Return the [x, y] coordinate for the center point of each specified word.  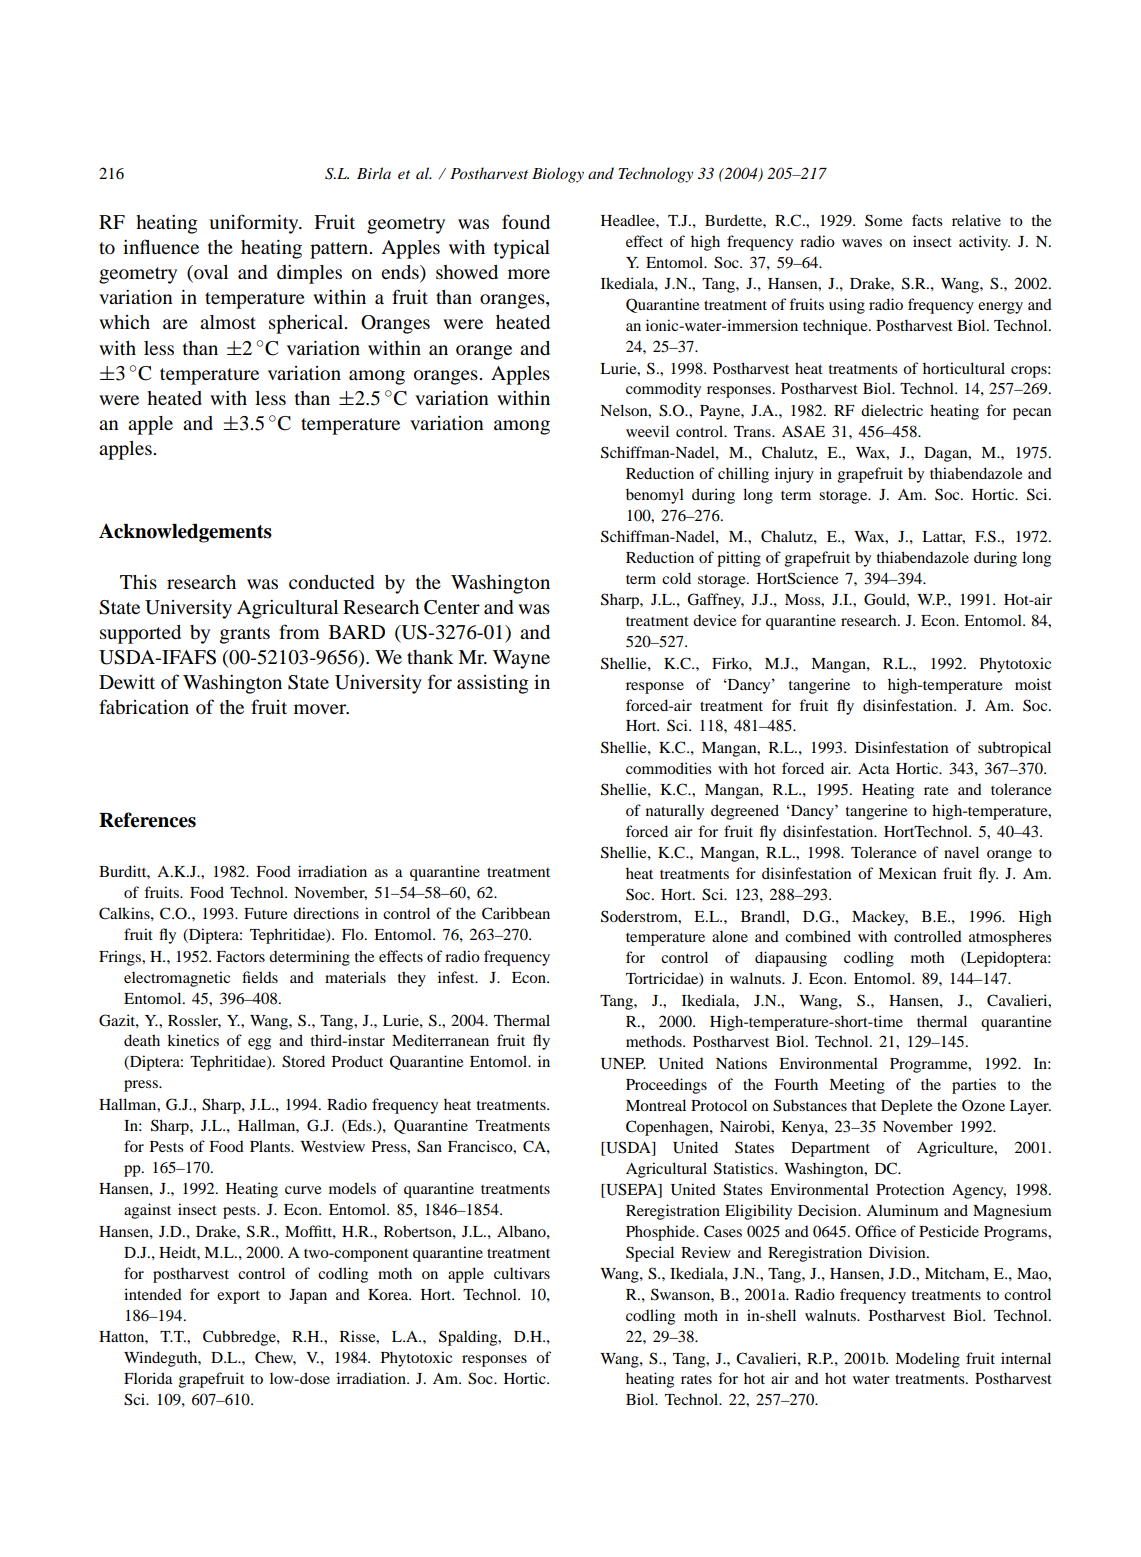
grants [245, 635]
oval [210, 273]
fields [260, 977]
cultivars [522, 1273]
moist [1033, 684]
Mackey [880, 918]
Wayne [521, 659]
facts [927, 220]
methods [655, 1041]
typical [522, 249]
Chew [275, 1358]
